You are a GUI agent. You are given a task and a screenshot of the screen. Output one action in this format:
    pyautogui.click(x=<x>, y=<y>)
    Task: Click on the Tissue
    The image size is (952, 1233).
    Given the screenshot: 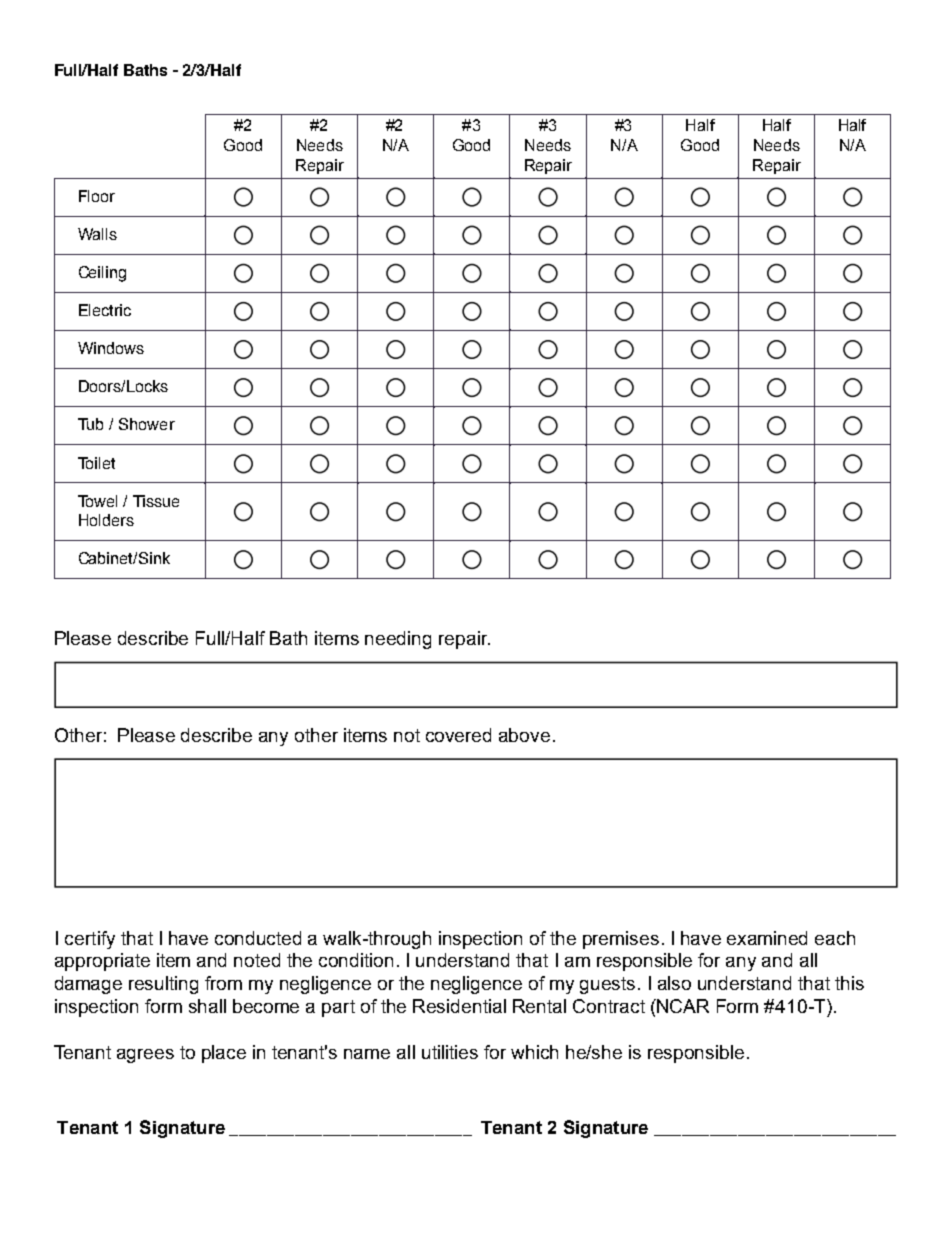 What is the action you would take?
    pyautogui.click(x=156, y=501)
